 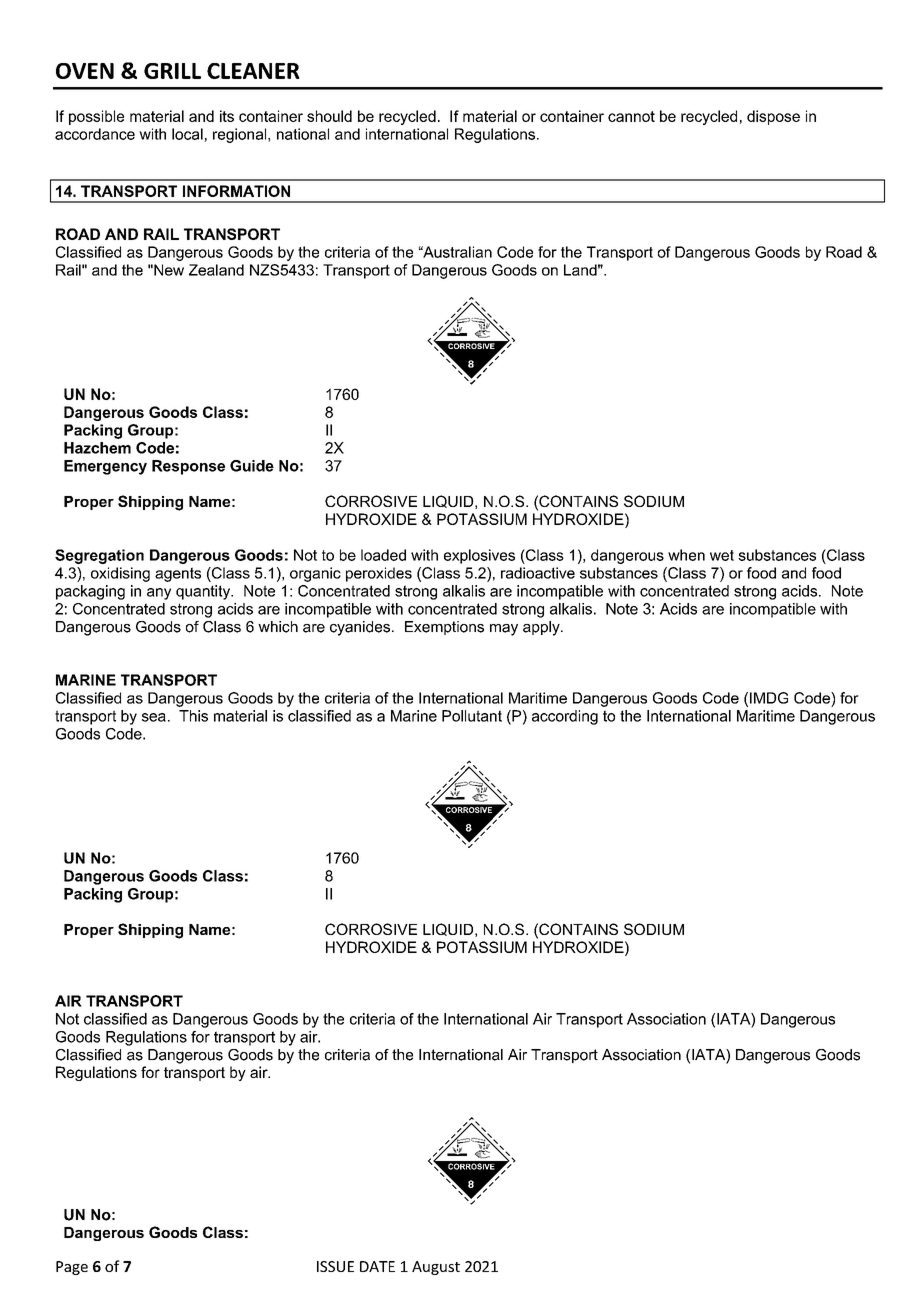 I want to click on Guide, so click(x=252, y=466).
